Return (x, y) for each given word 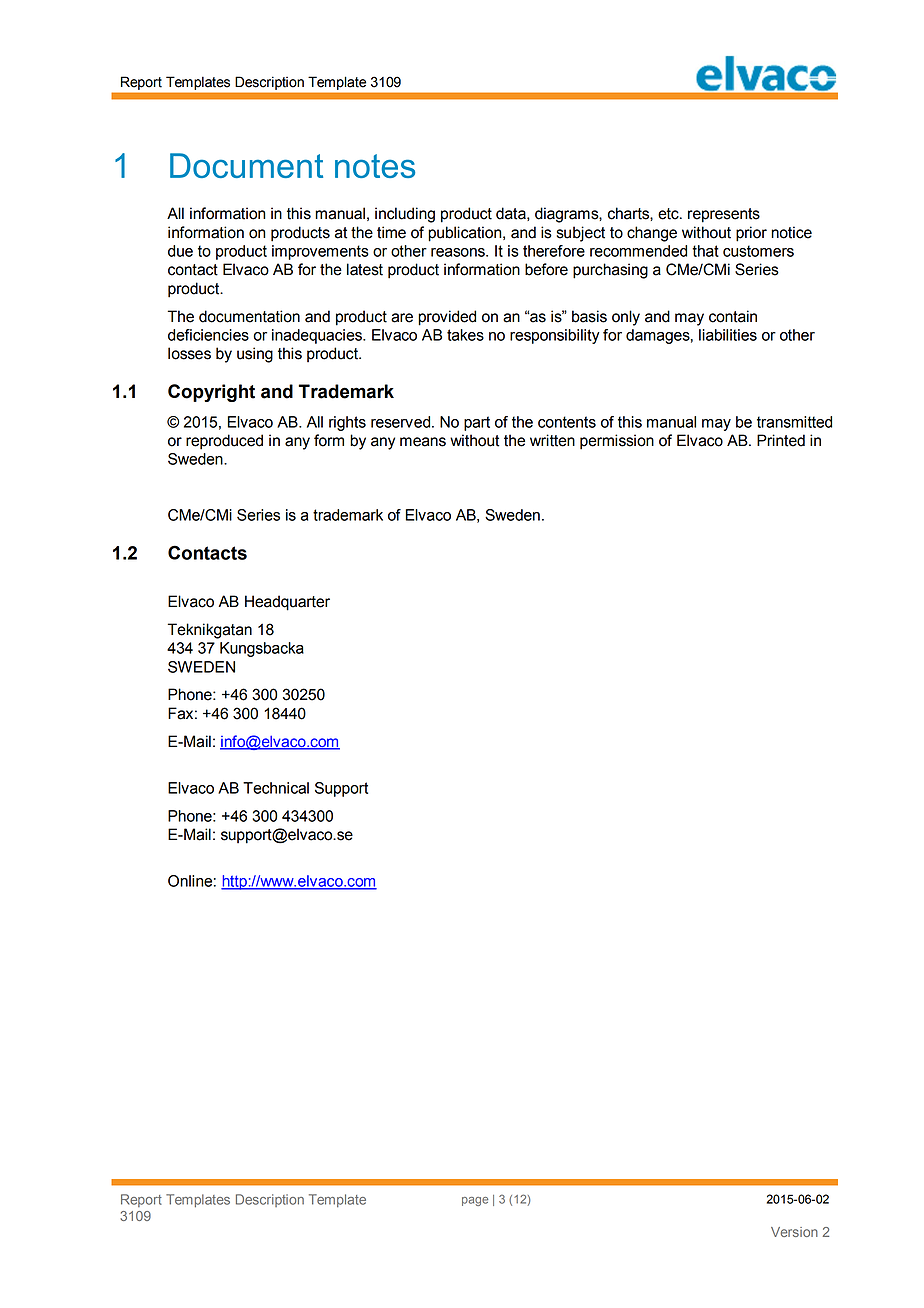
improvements (320, 252)
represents (724, 215)
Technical (276, 788)
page (475, 1201)
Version (794, 1232)
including (405, 215)
